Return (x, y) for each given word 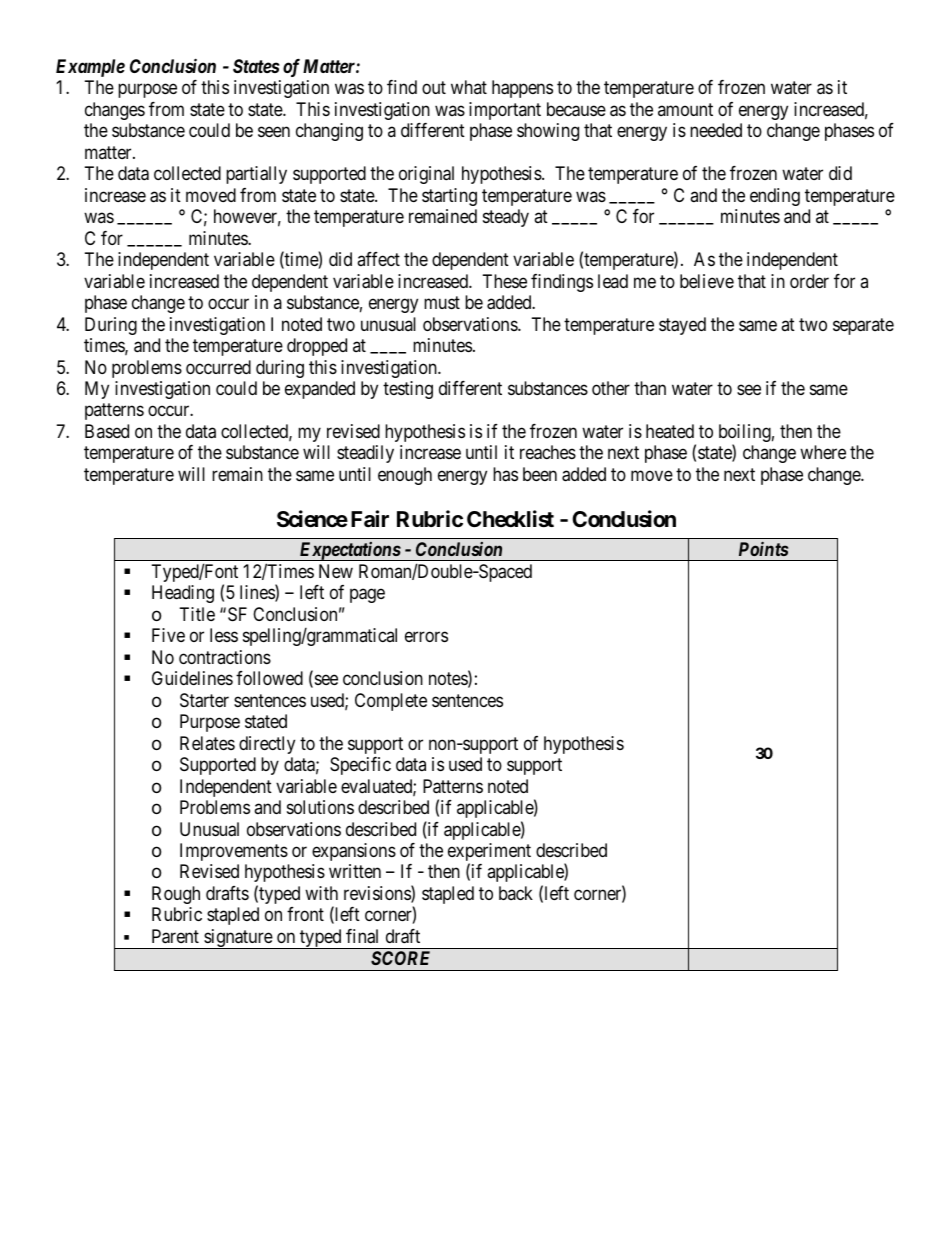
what (469, 87)
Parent (175, 936)
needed (716, 130)
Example (90, 68)
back (516, 893)
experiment (489, 853)
